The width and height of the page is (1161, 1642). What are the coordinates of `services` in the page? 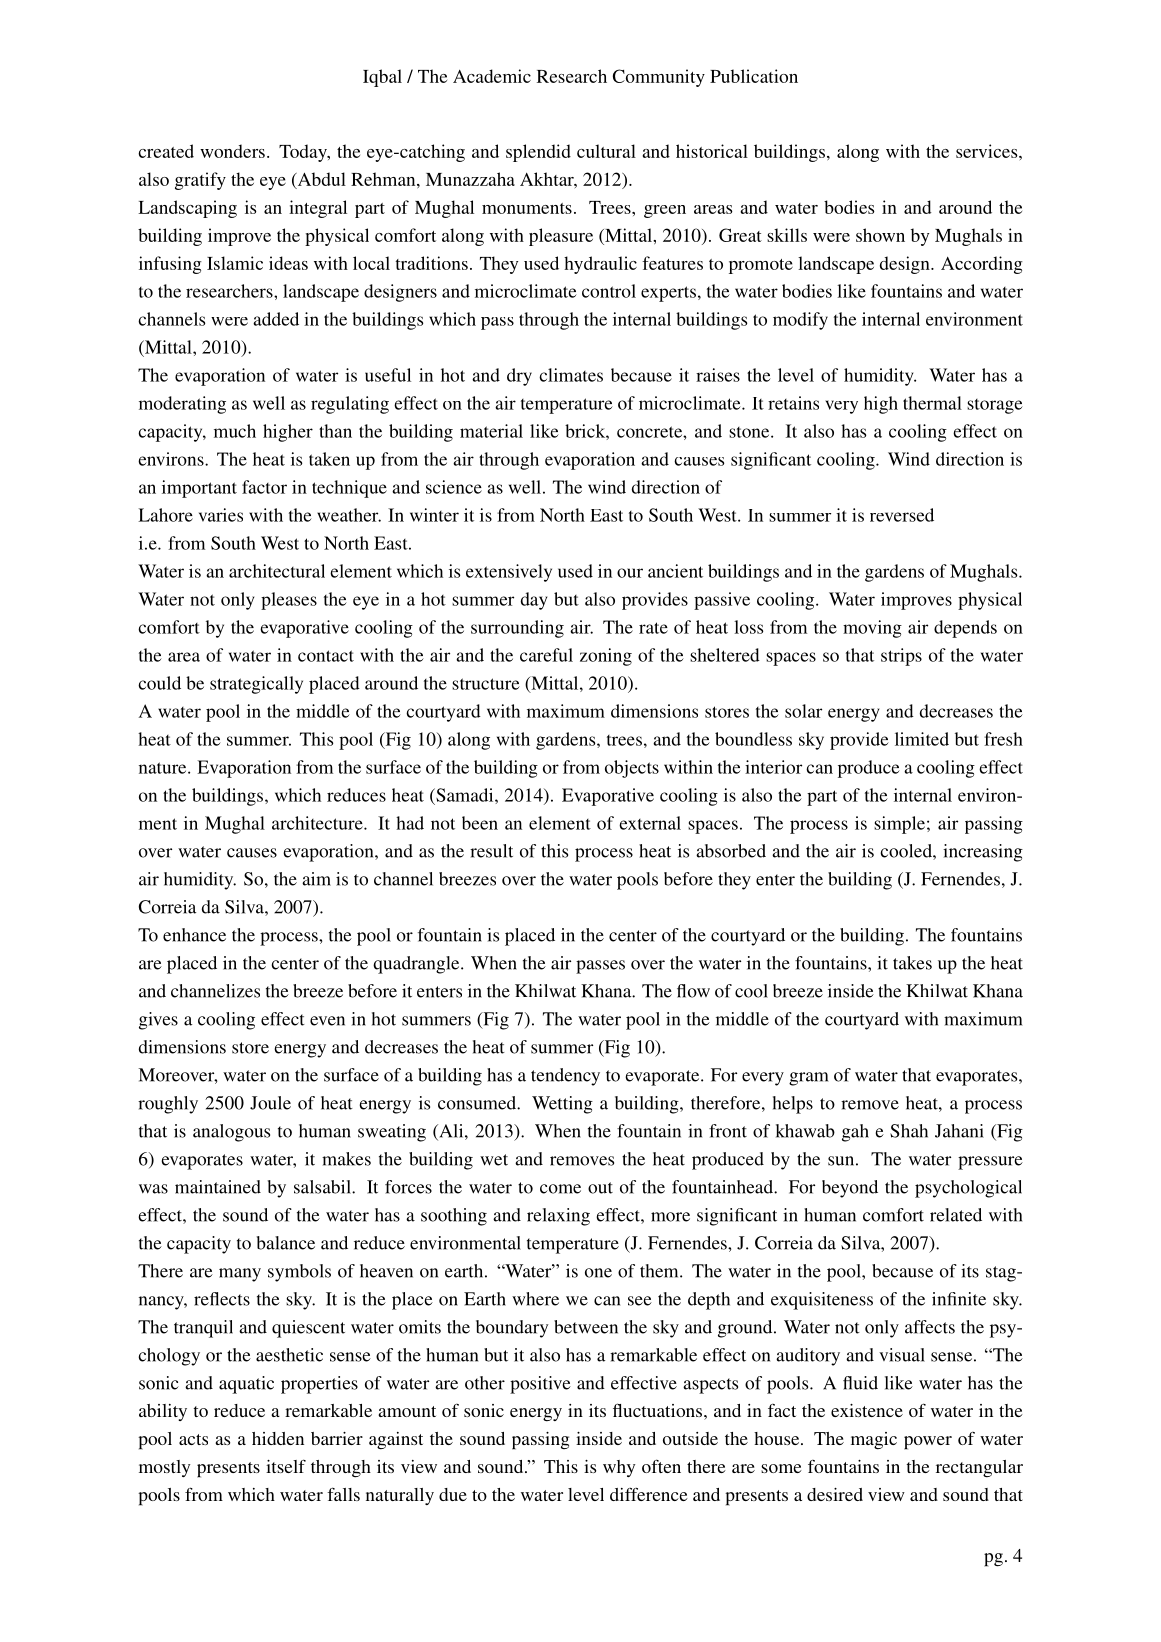 It's located at (988, 151).
